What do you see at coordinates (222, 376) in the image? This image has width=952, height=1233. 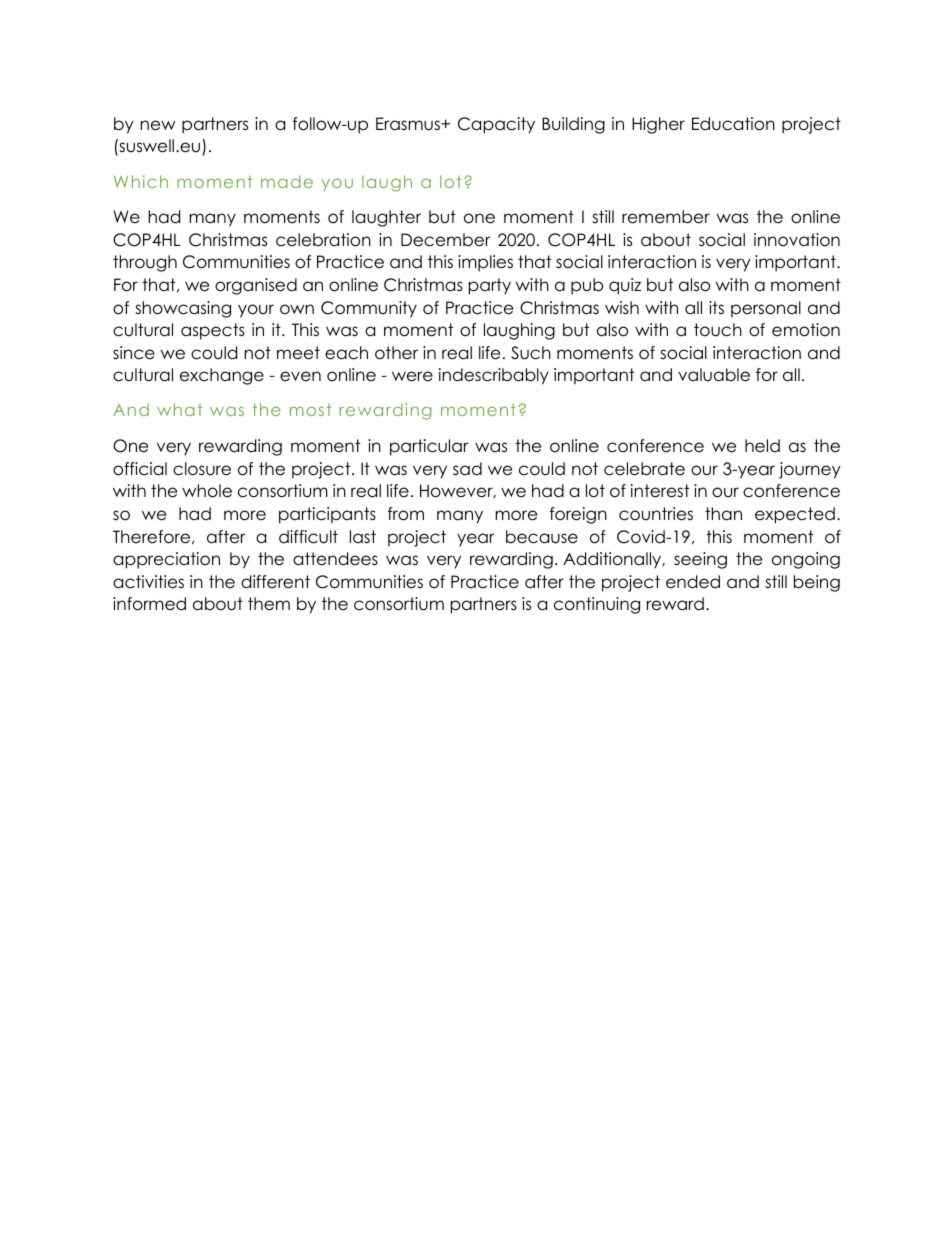 I see `exchange` at bounding box center [222, 376].
